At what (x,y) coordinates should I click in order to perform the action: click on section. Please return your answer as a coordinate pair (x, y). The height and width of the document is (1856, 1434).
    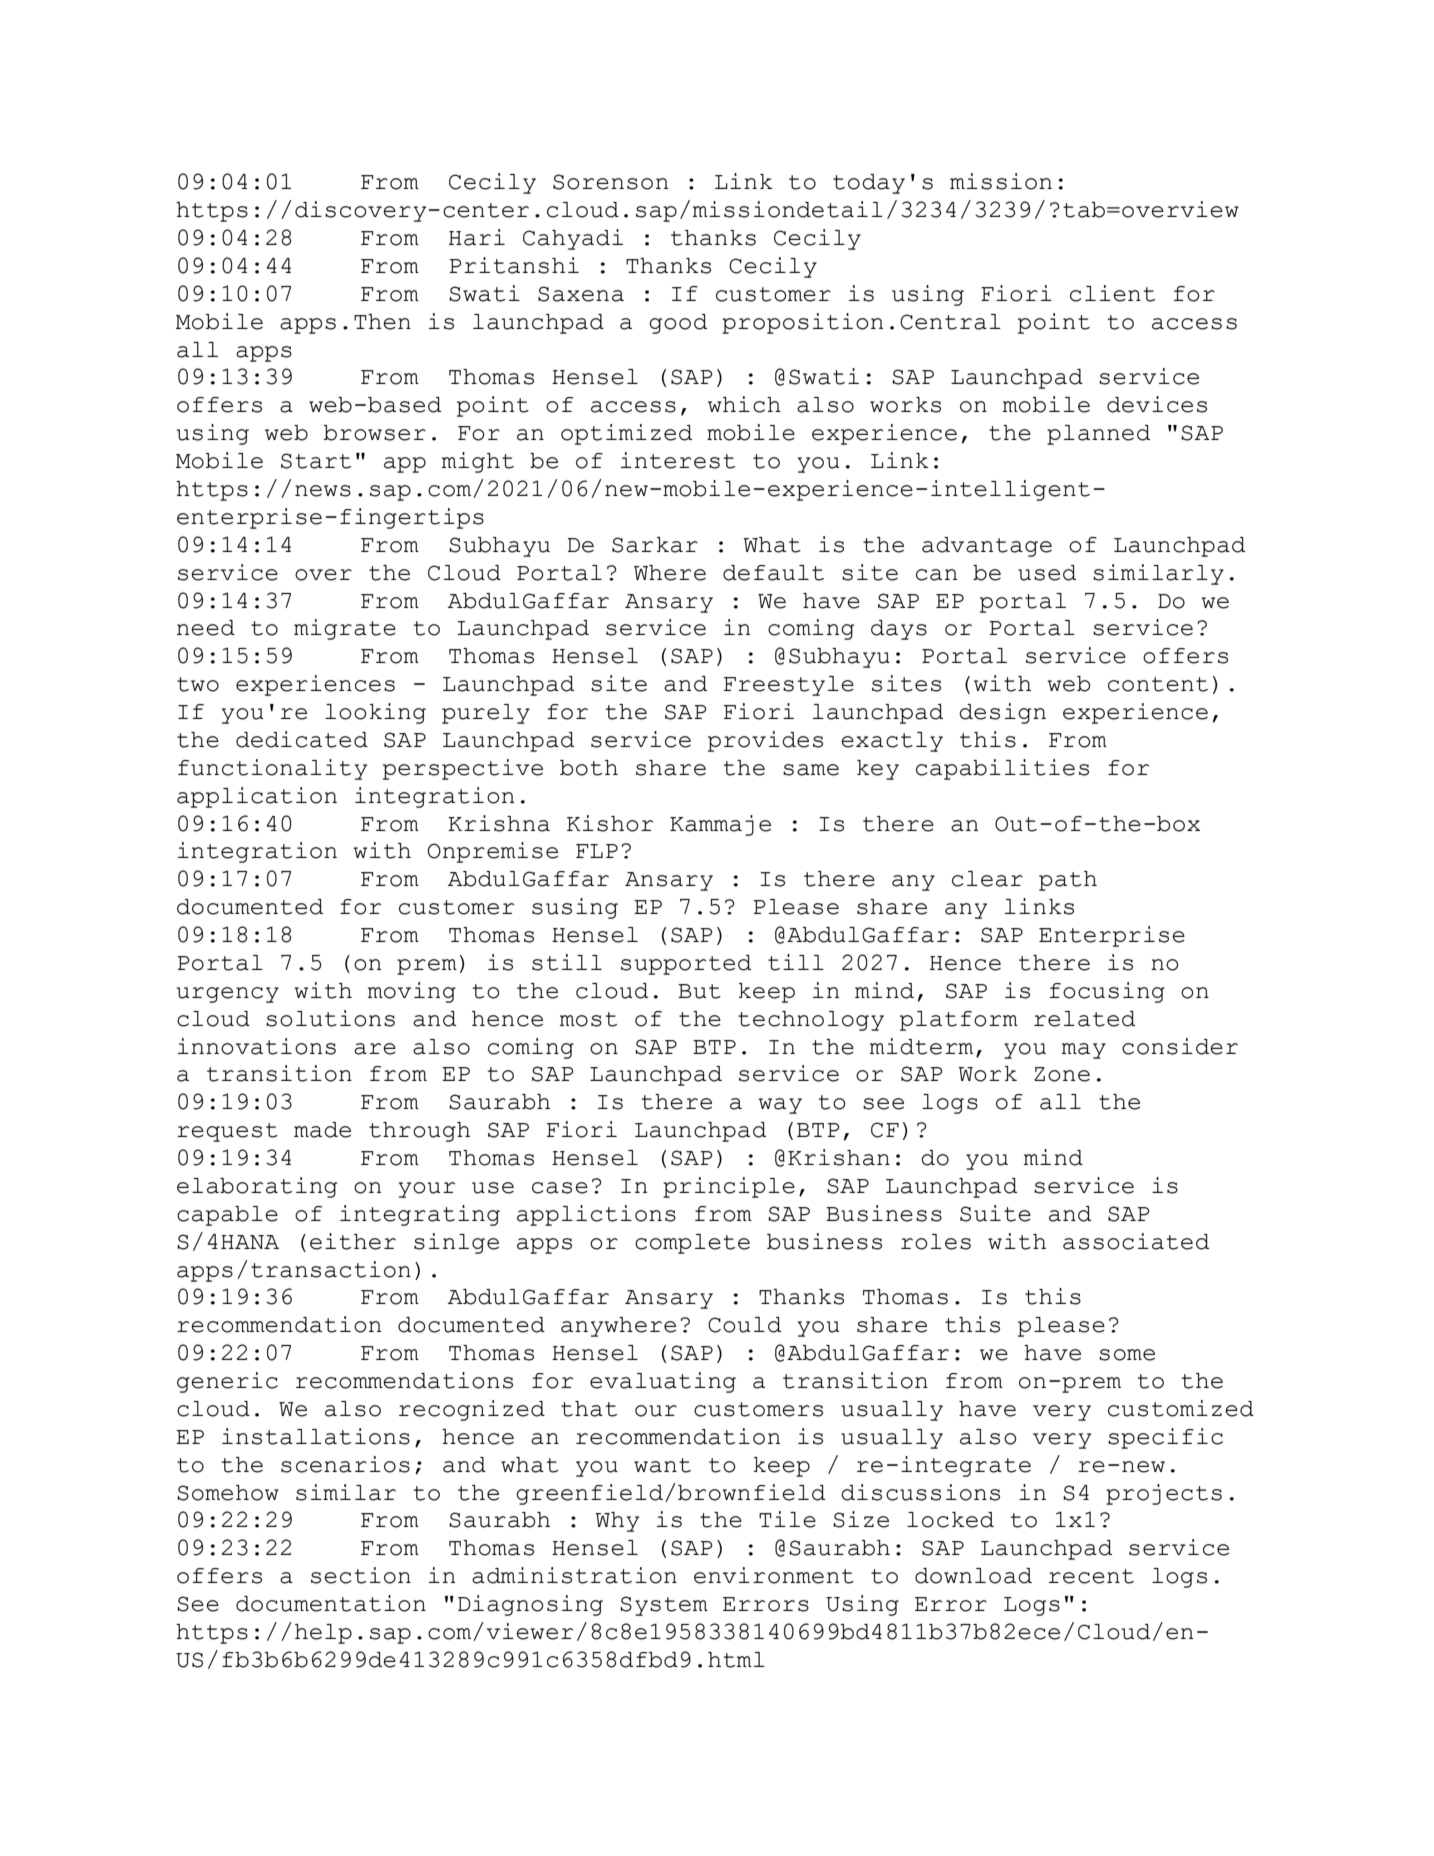
    Looking at the image, I should click on (361, 1575).
